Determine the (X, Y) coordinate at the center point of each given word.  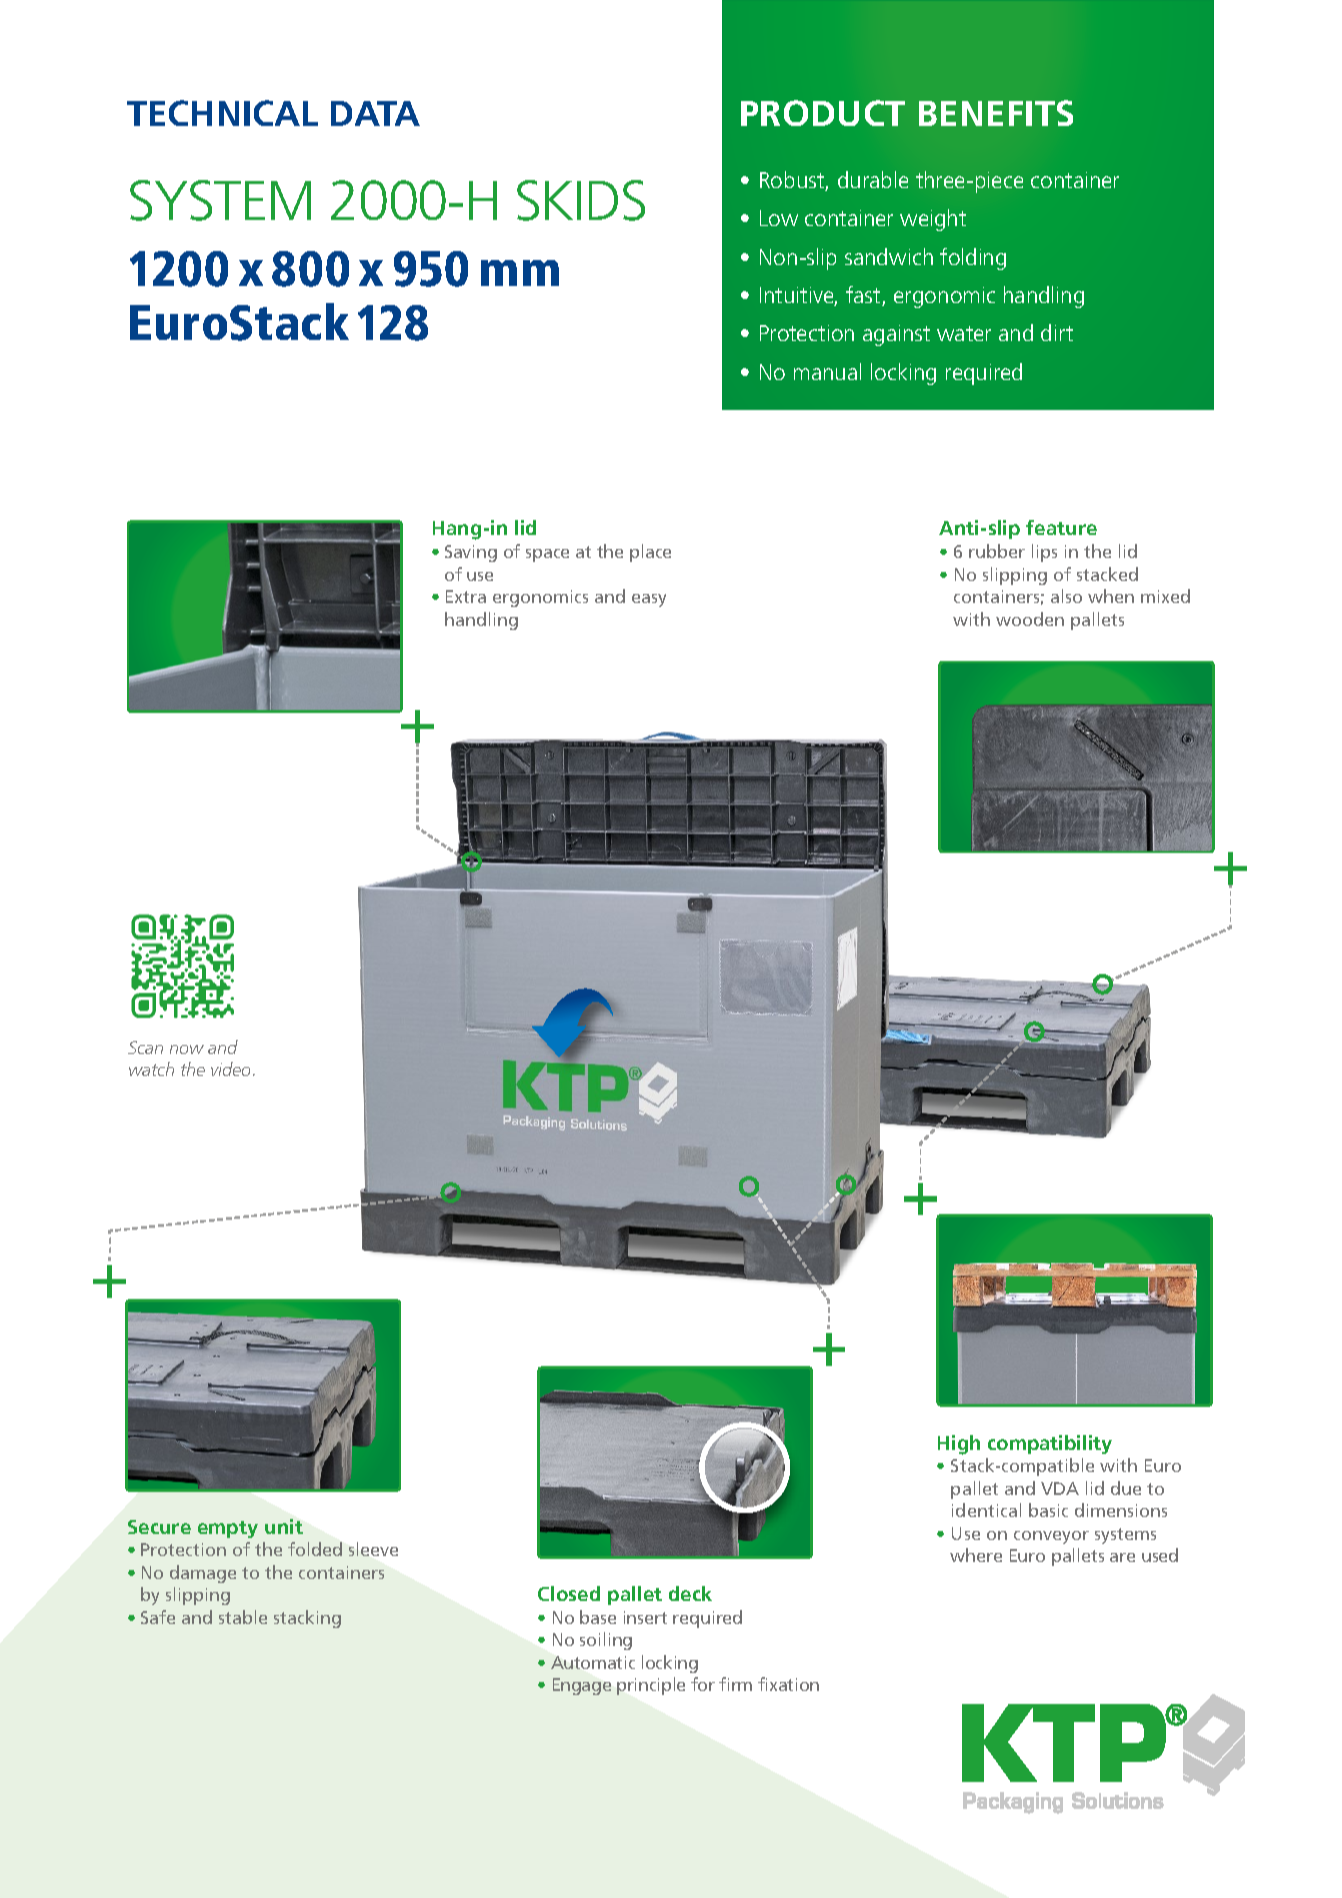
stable (243, 1617)
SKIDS (581, 200)
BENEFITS (996, 113)
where (976, 1555)
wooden (1030, 619)
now (187, 1049)
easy (649, 600)
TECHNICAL (222, 113)
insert (645, 1617)
